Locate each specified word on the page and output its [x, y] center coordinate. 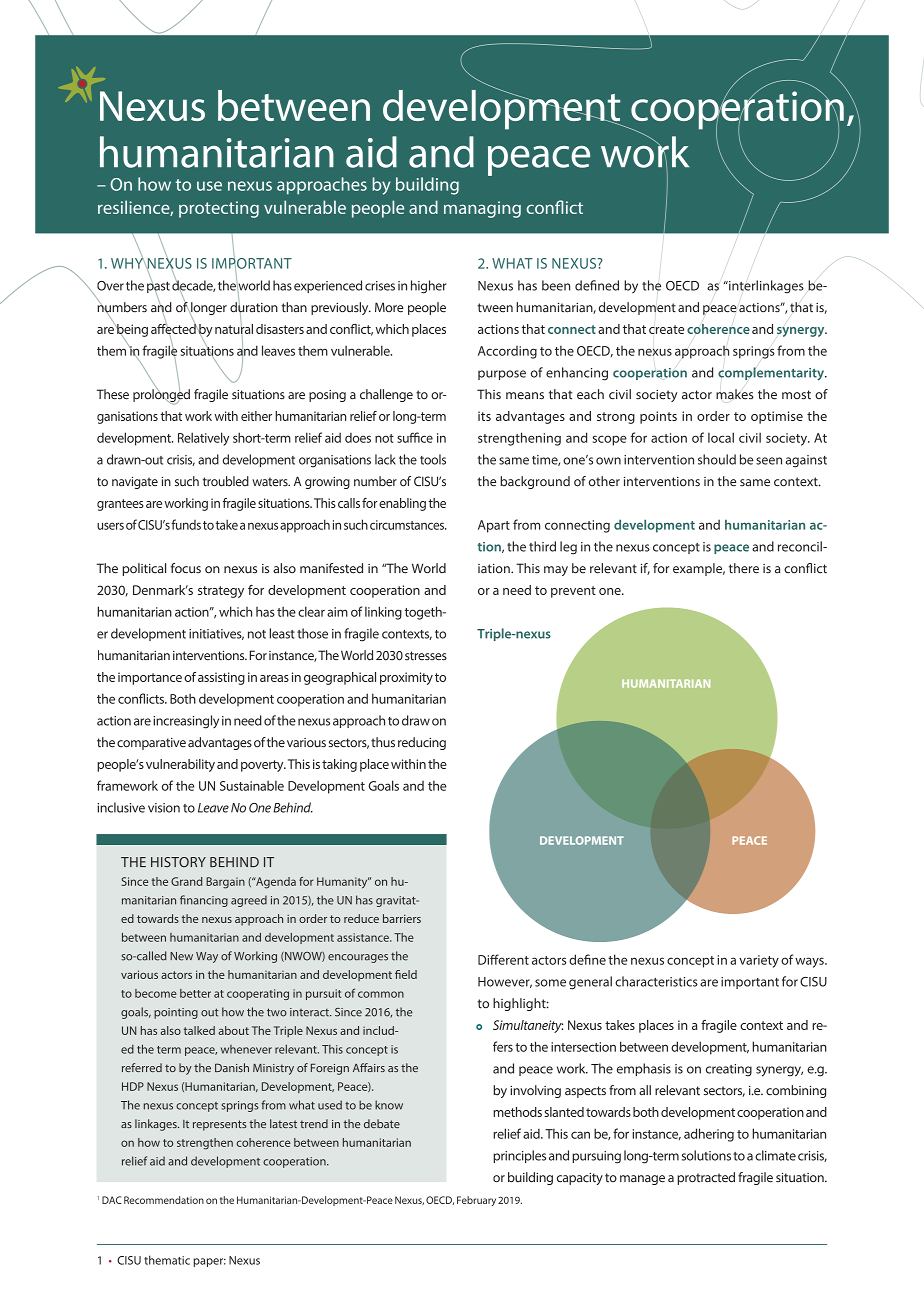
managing [482, 209]
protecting [219, 209]
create [666, 329]
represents [219, 1125]
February [476, 1201]
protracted [706, 1178]
